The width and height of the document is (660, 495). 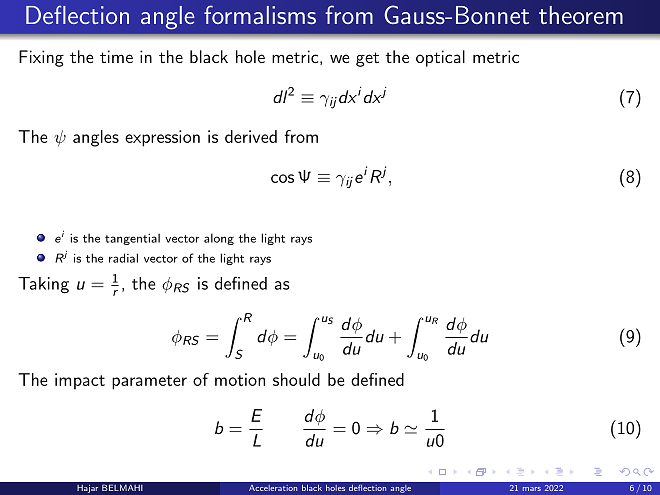 I want to click on motion, so click(x=240, y=379).
